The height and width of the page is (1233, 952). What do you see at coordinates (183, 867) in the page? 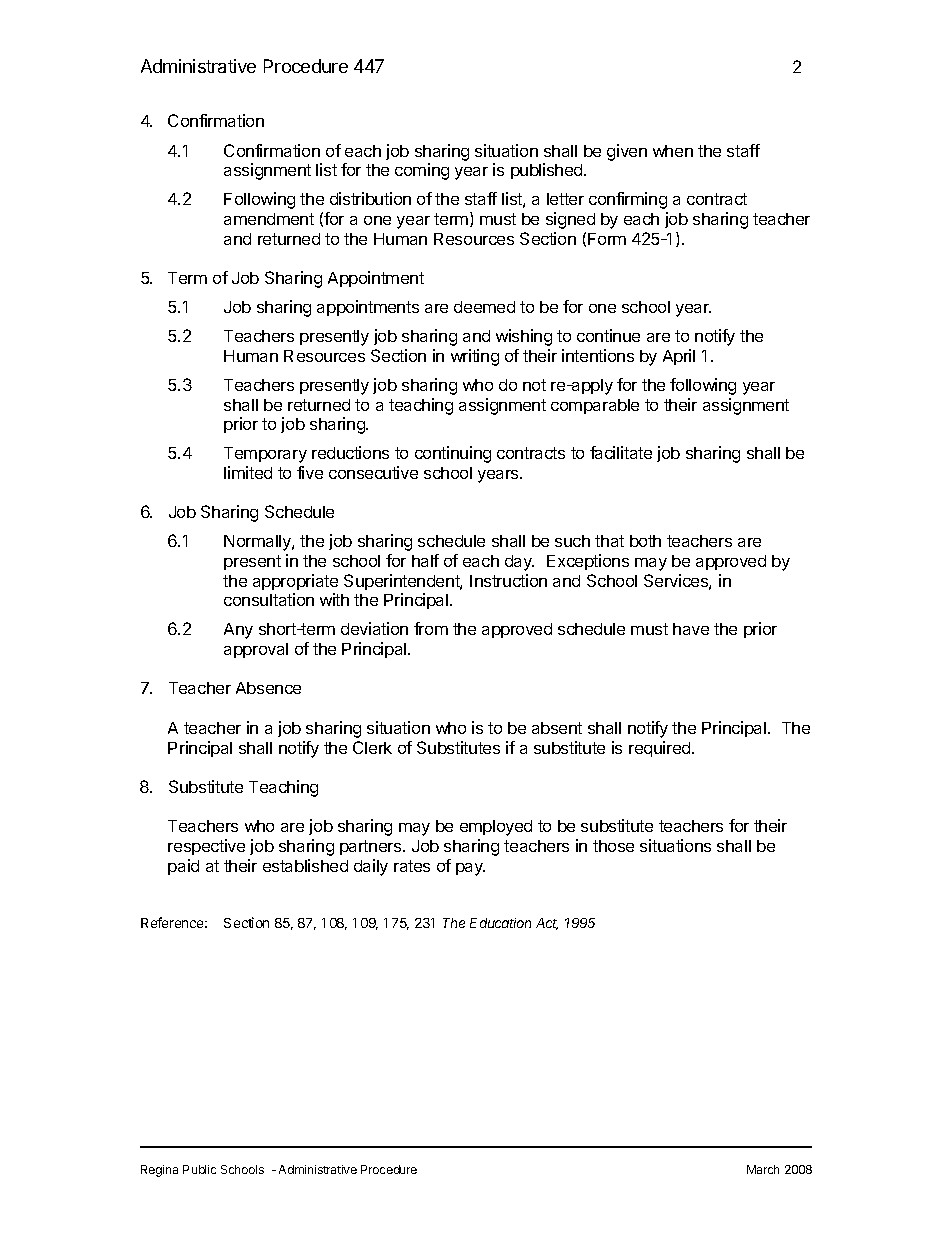
I see `paid` at bounding box center [183, 867].
